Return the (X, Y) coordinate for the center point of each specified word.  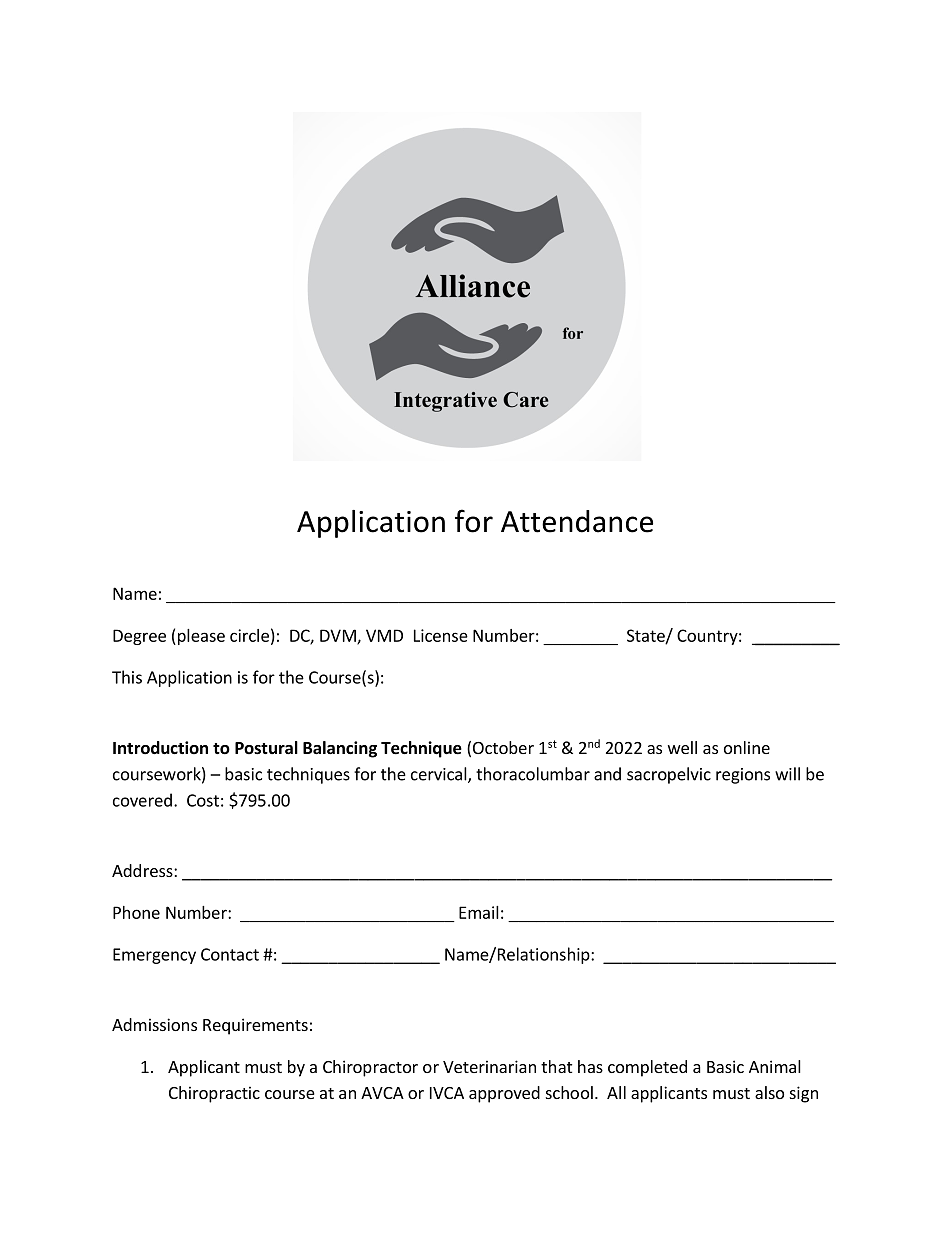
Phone (136, 912)
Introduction (160, 748)
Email (479, 912)
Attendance (577, 521)
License (441, 635)
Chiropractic (214, 1094)
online (747, 747)
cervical (440, 775)
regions (743, 776)
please (200, 637)
